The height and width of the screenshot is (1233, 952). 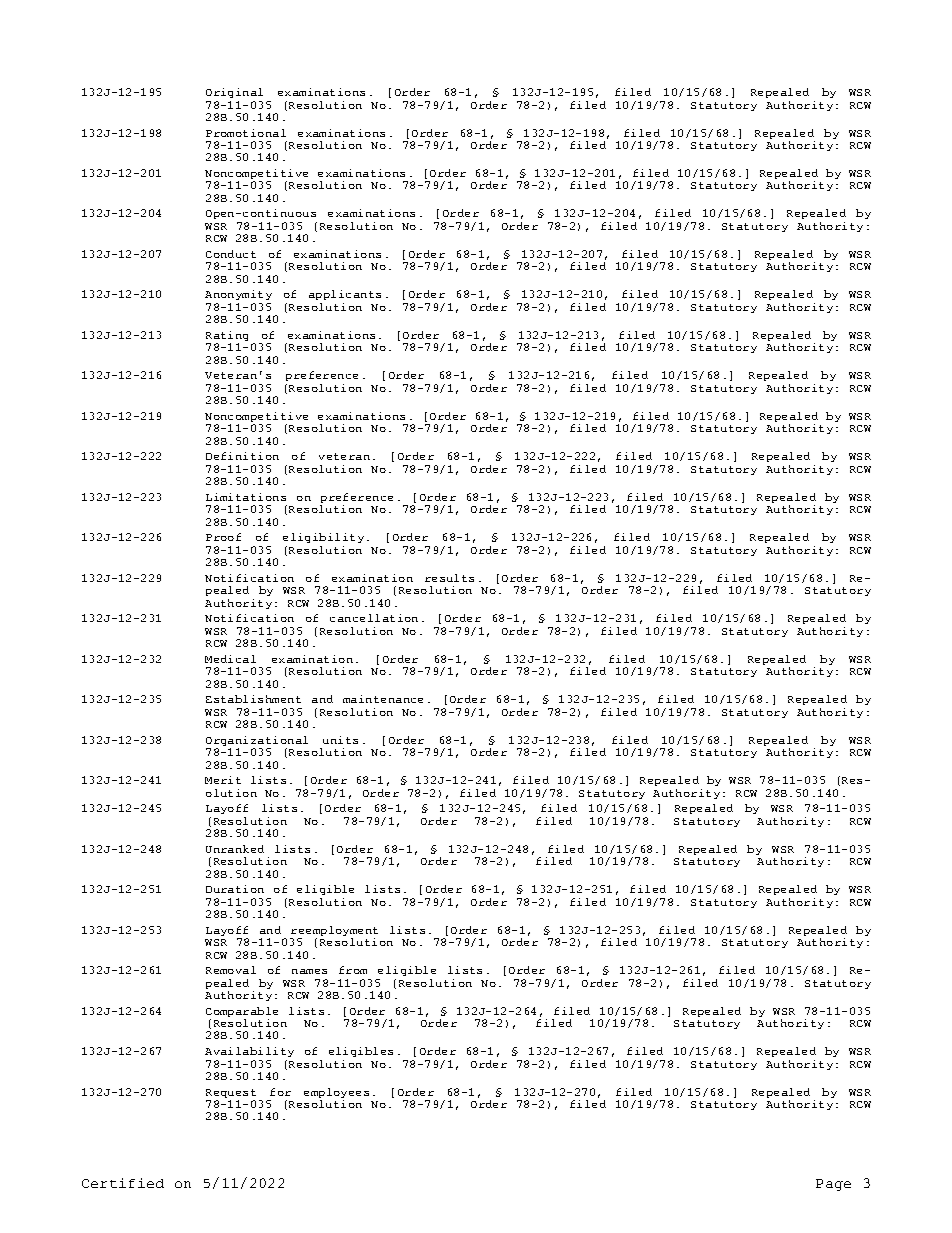 I want to click on results, so click(x=449, y=578).
